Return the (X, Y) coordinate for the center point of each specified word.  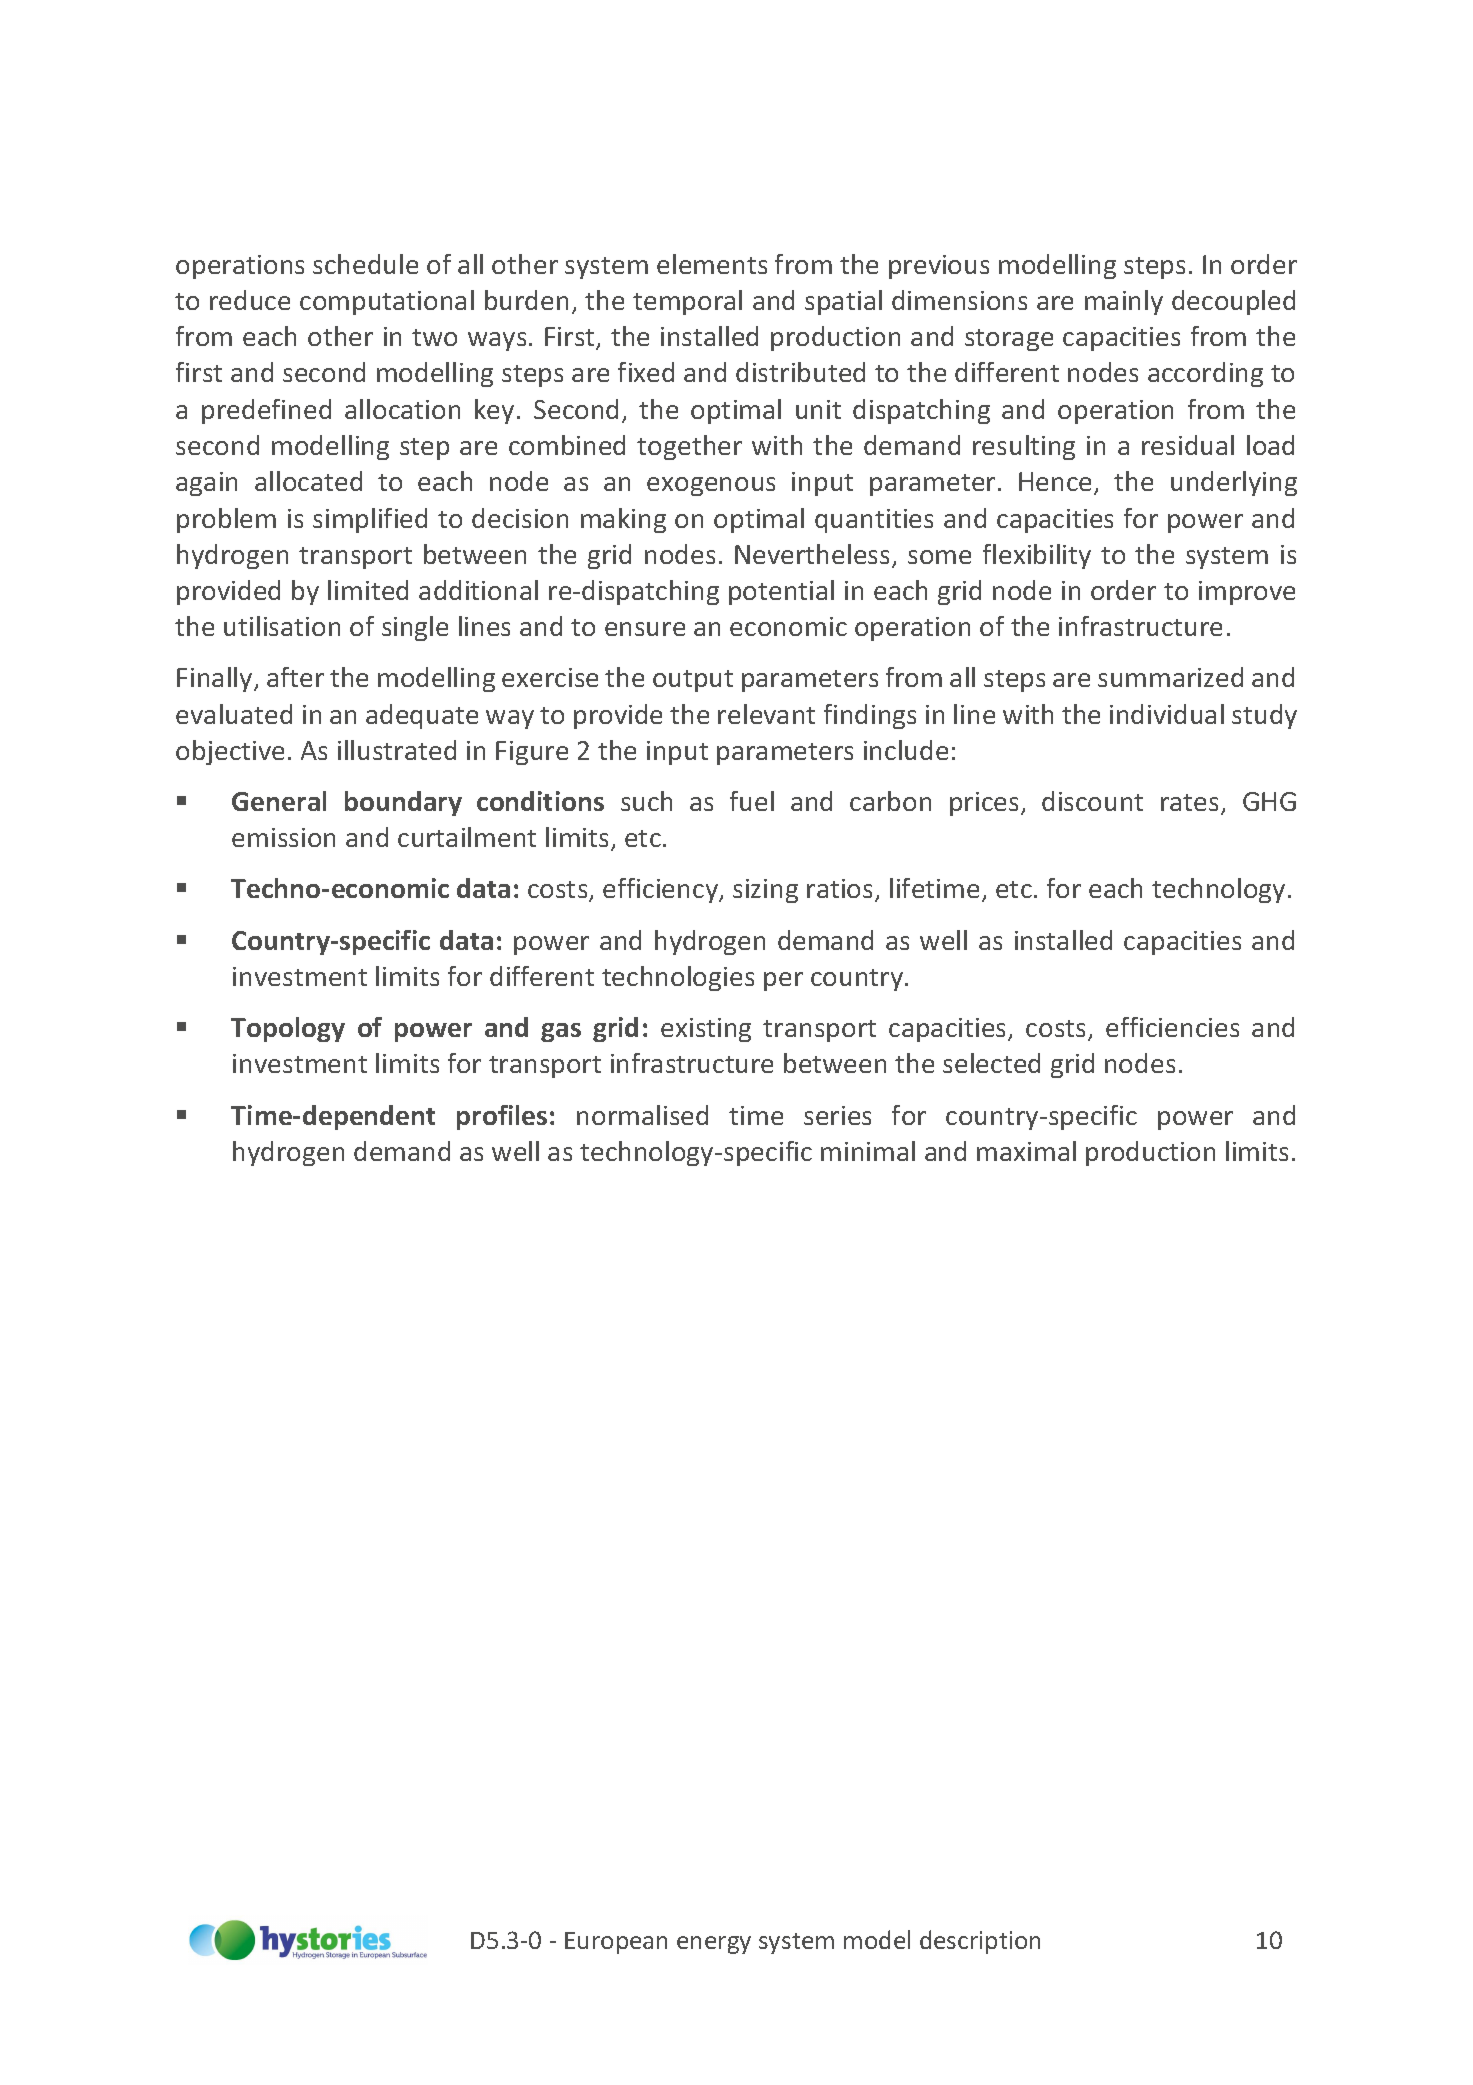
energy (714, 1945)
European (616, 1943)
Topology (288, 1029)
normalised (642, 1115)
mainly (1124, 302)
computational (387, 302)
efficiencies (1172, 1027)
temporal (687, 302)
